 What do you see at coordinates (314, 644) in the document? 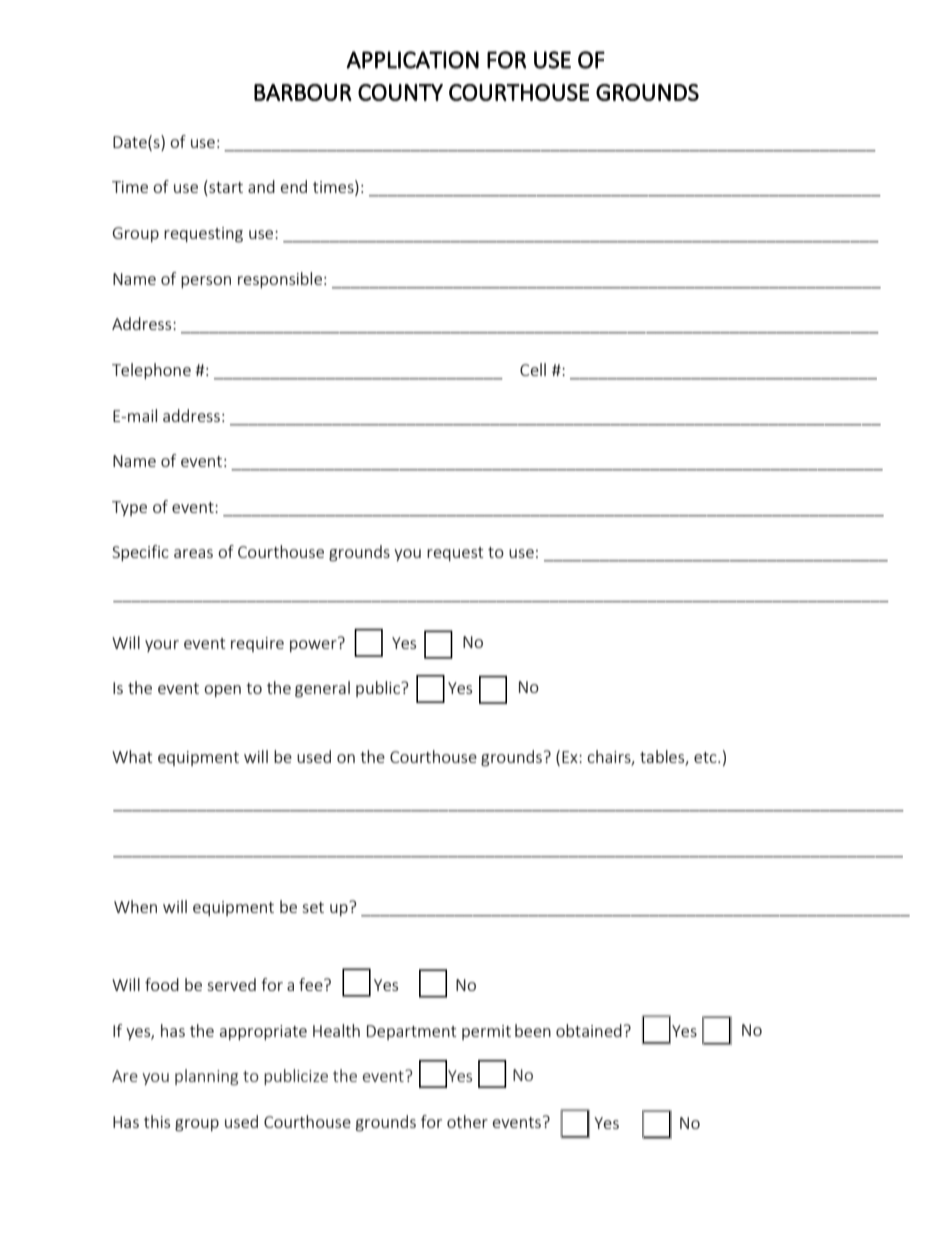
I see `power` at bounding box center [314, 644].
